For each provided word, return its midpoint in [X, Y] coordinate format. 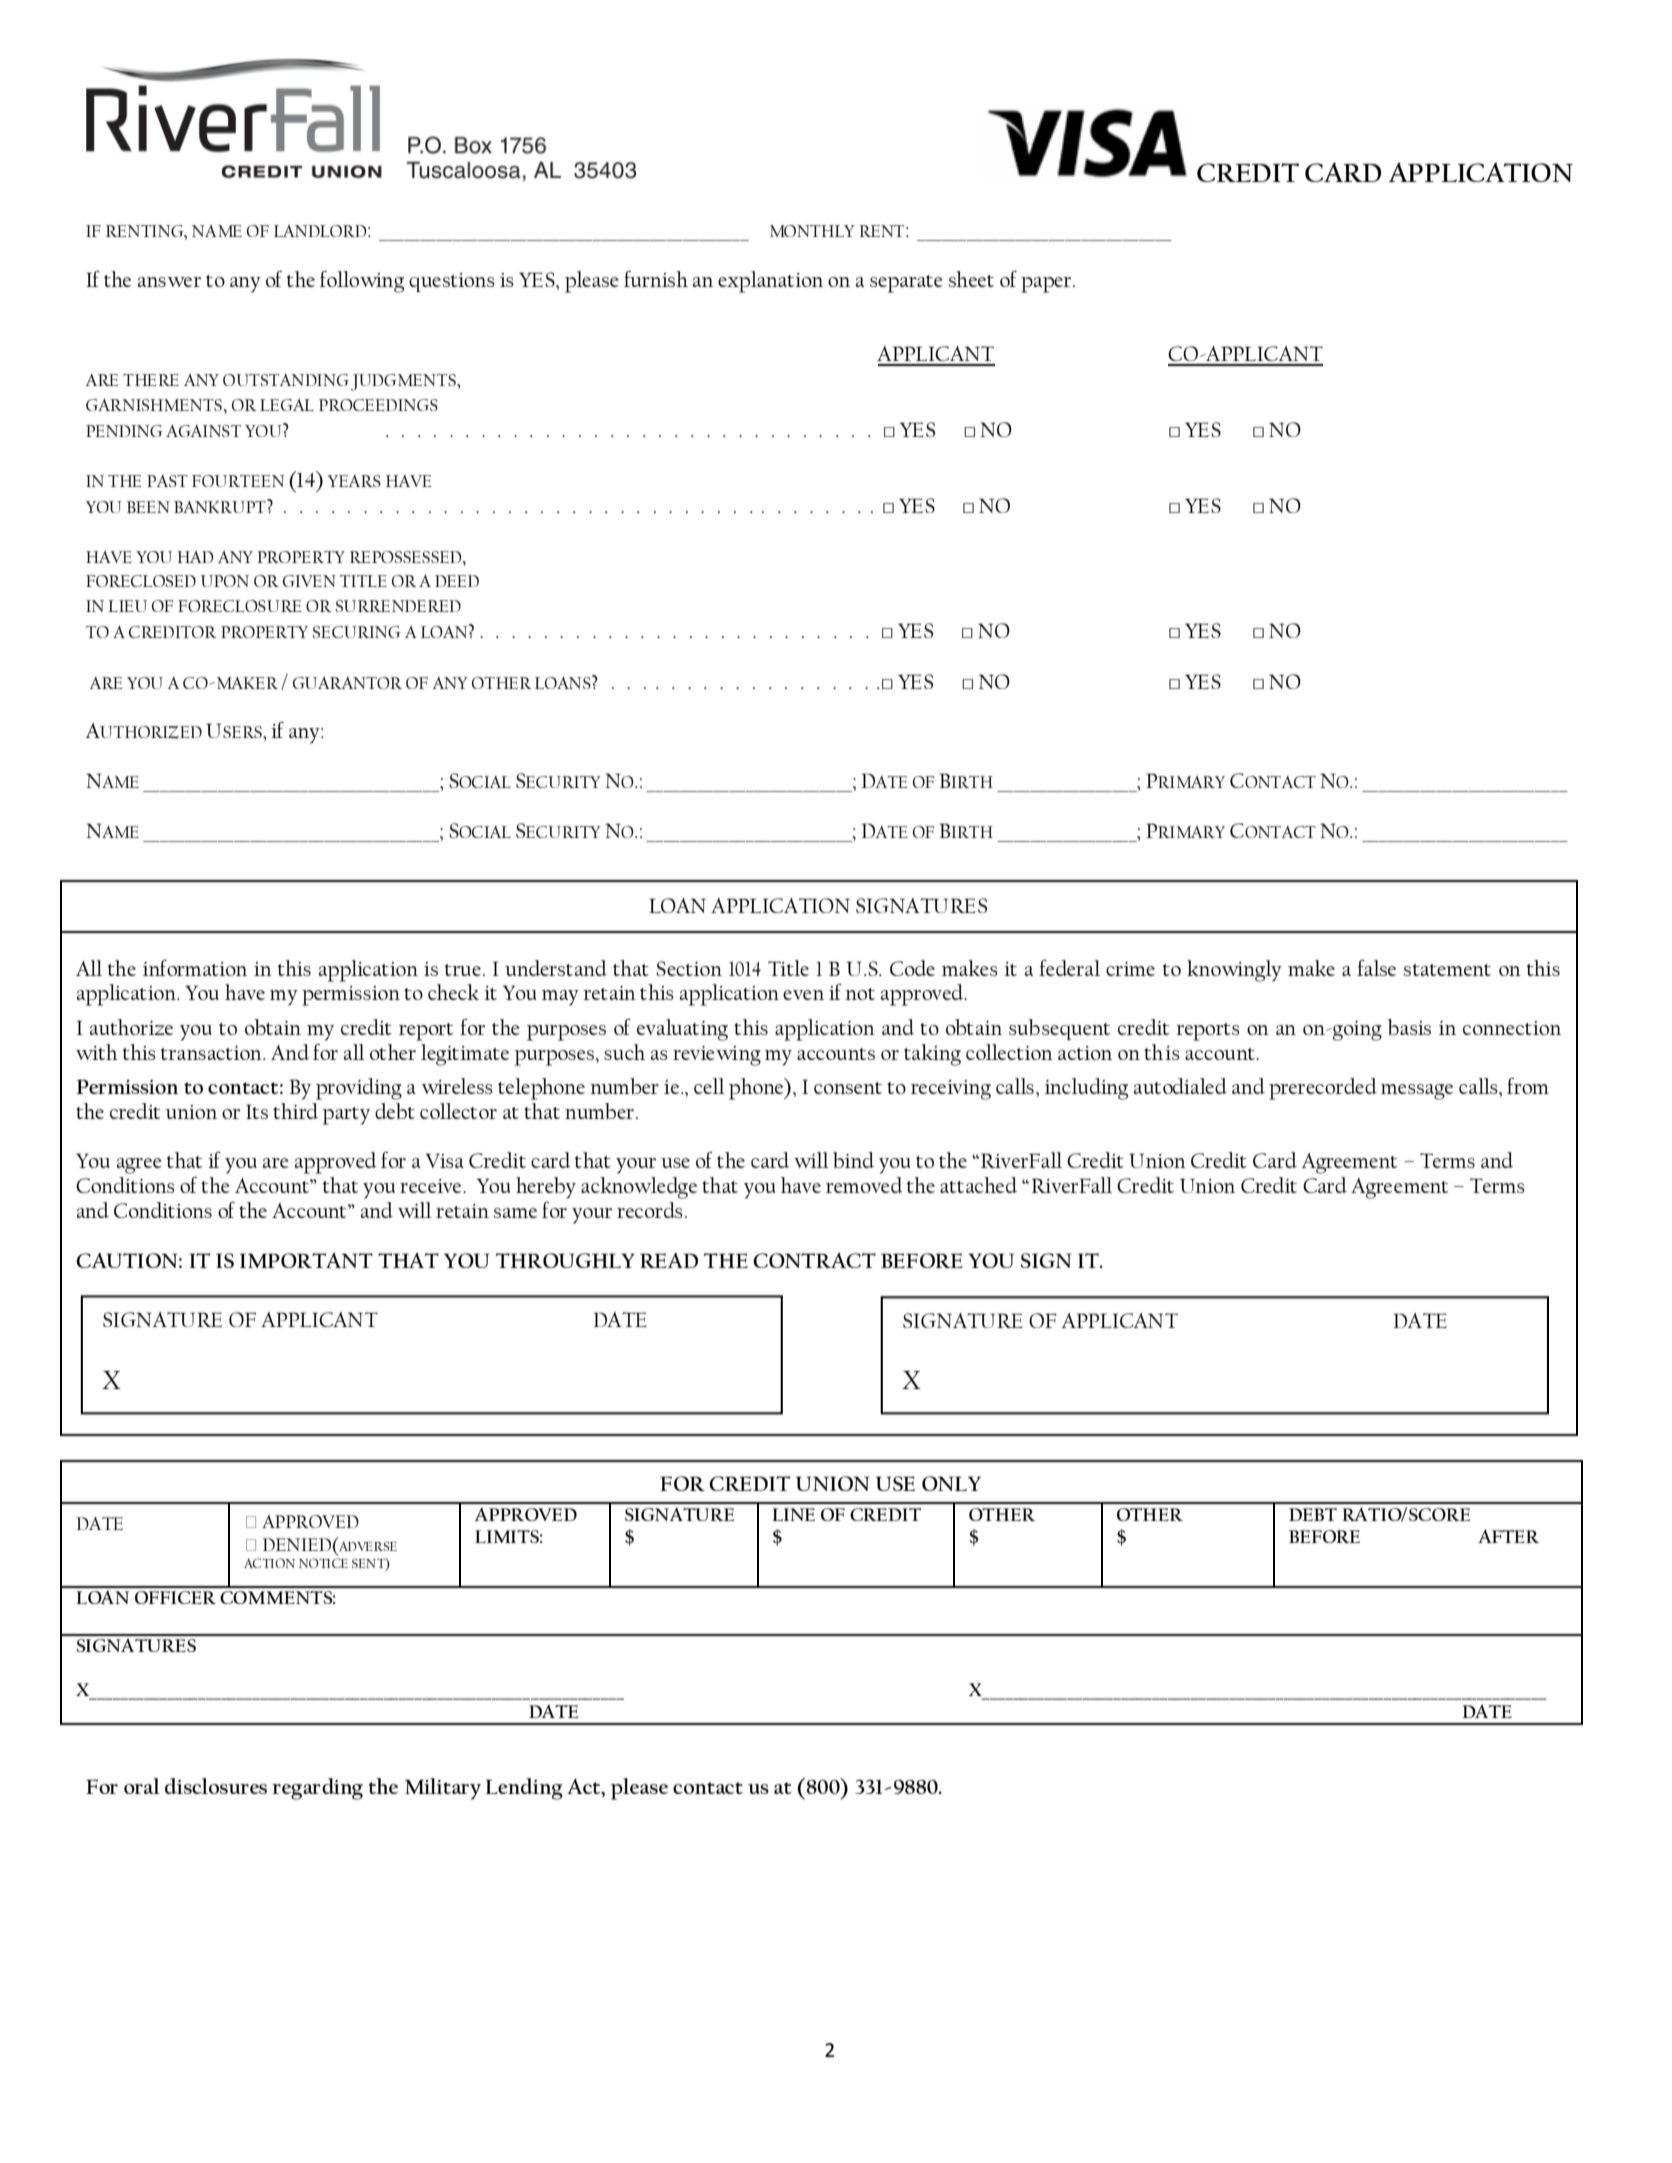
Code [912, 968]
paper [1047, 285]
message [1417, 1092]
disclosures [216, 1786]
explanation [770, 282]
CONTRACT [814, 1260]
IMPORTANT [306, 1260]
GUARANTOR [347, 682]
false [1376, 967]
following [362, 282]
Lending [524, 1789]
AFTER [1508, 1536]
